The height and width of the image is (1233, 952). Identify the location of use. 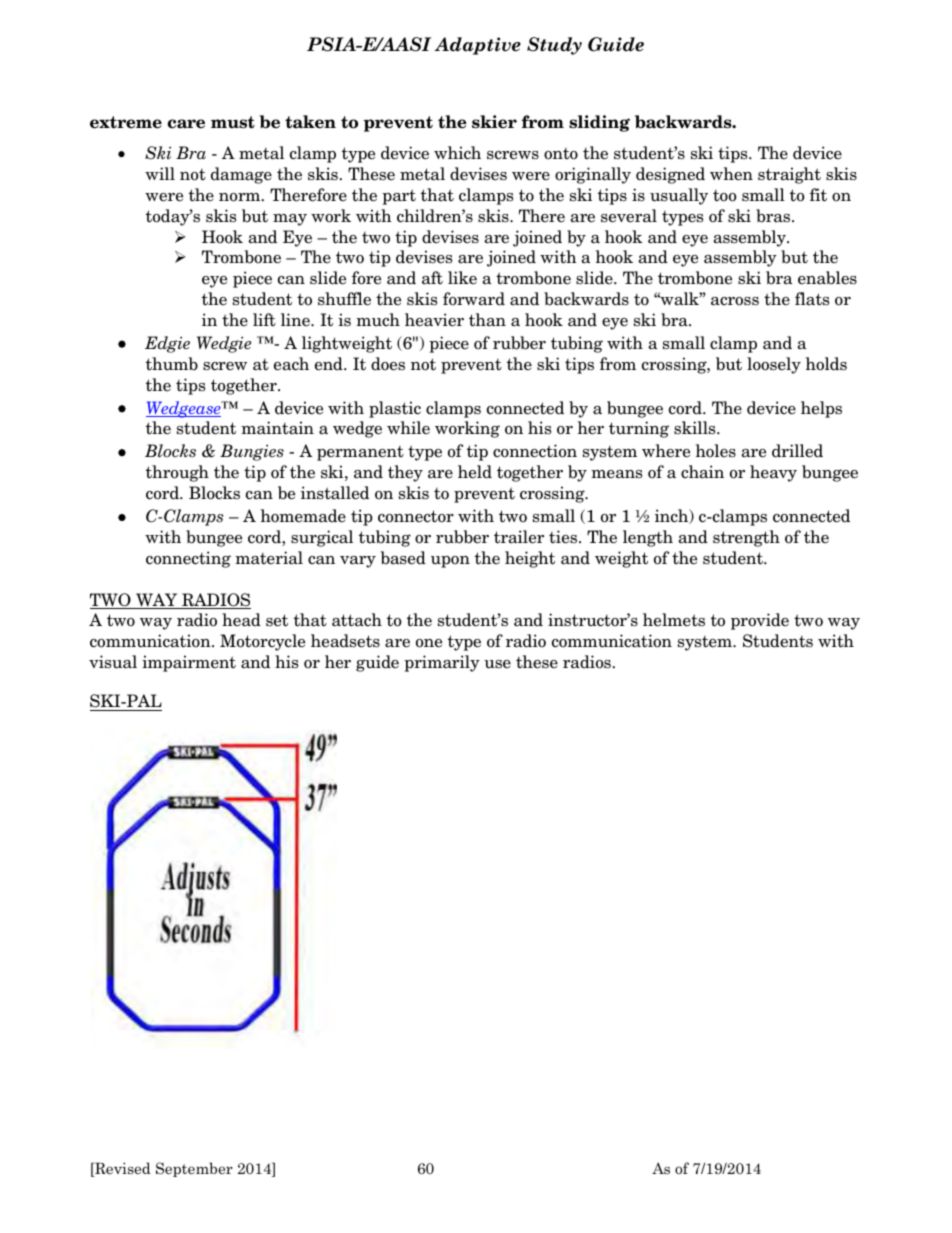
(497, 664).
